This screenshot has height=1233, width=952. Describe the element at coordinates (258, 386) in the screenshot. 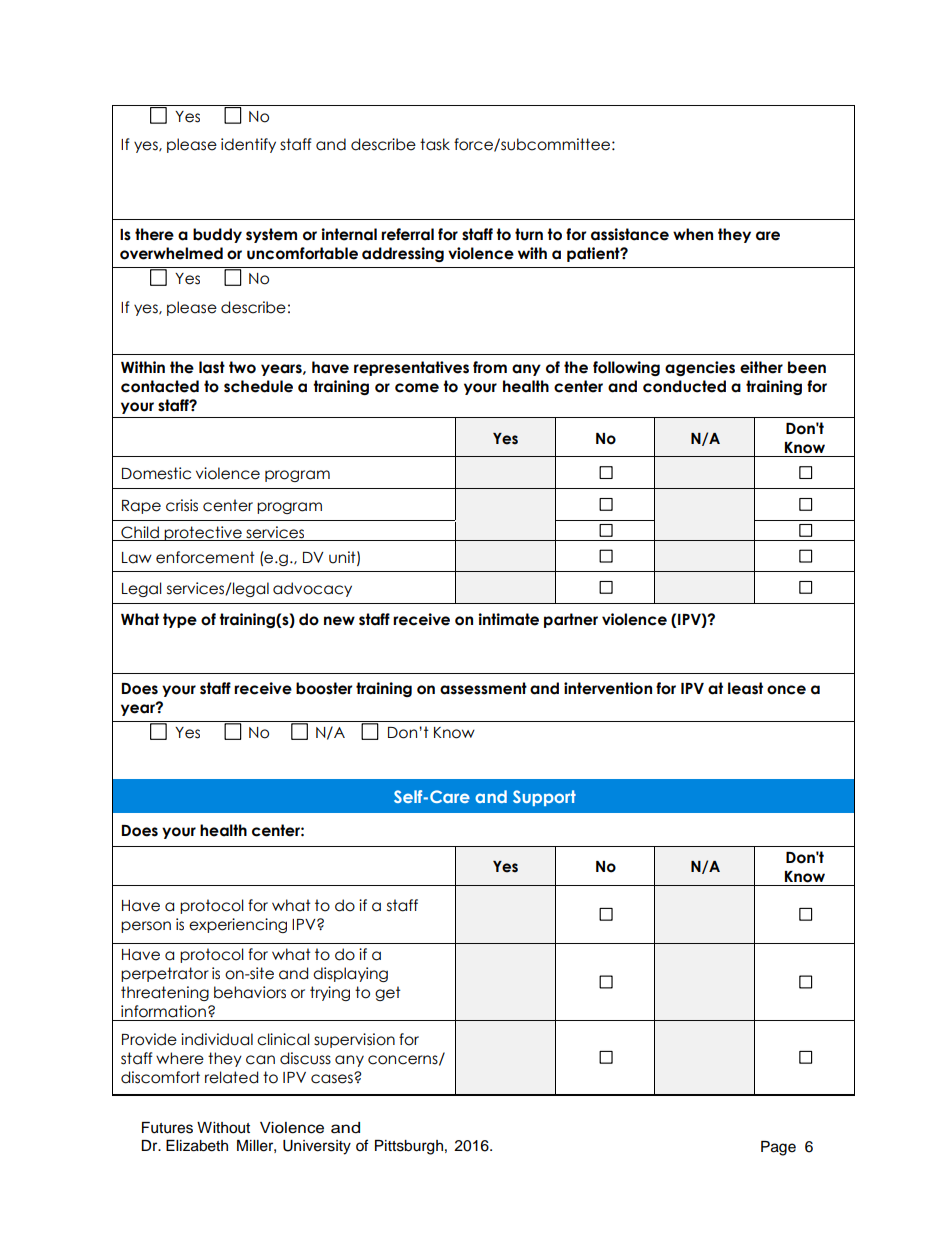

I see `schedule` at that location.
